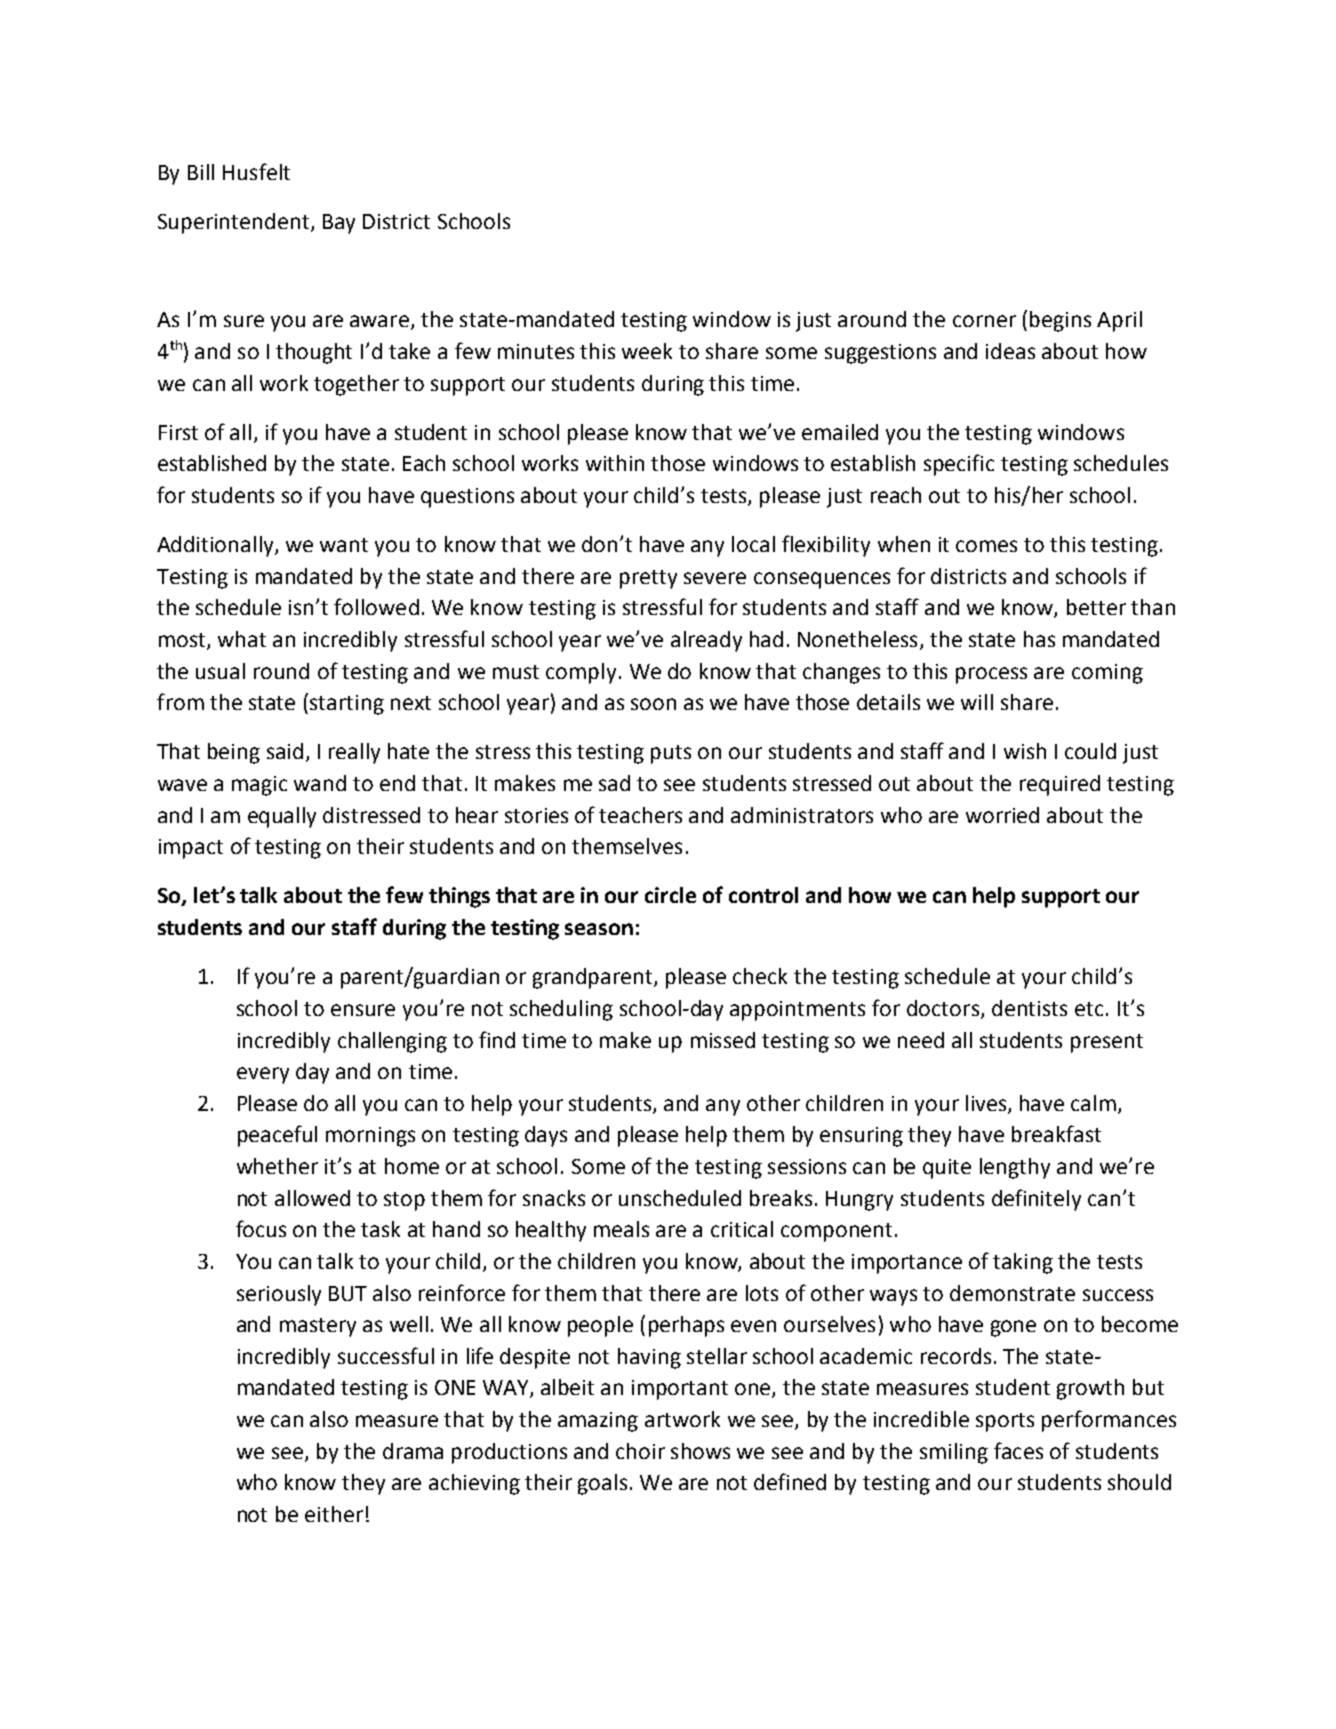 The image size is (1336, 1729). Describe the element at coordinates (1015, 1168) in the image. I see `lengthy` at that location.
